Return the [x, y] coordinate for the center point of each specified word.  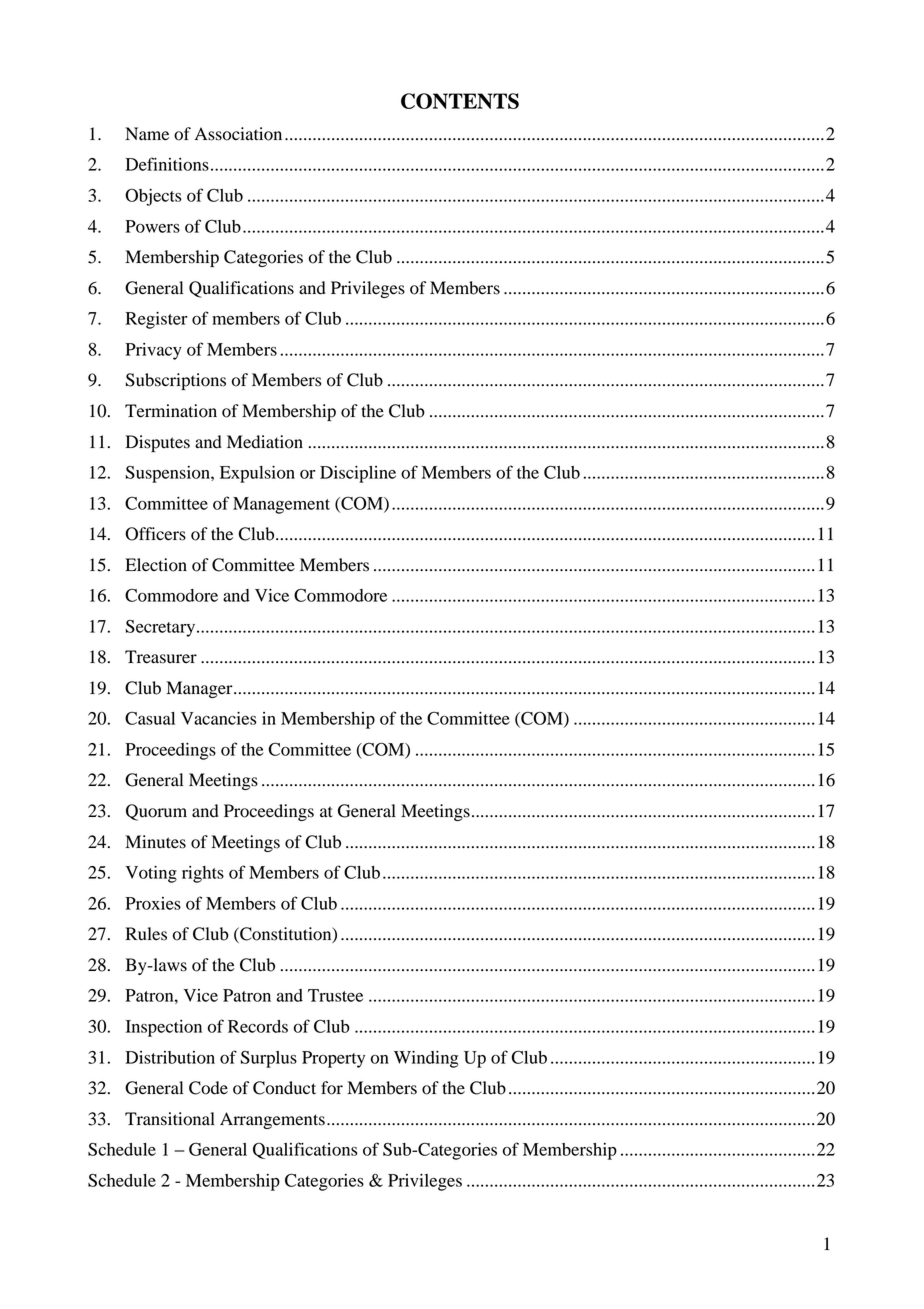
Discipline [358, 474]
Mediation [265, 442]
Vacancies [218, 718]
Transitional [170, 1119]
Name [147, 134]
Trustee [335, 995]
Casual [150, 718]
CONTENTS [460, 101]
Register [156, 320]
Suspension [169, 474]
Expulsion [257, 474]
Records [258, 1026]
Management [281, 505]
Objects [153, 197]
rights [203, 874]
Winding [426, 1059]
